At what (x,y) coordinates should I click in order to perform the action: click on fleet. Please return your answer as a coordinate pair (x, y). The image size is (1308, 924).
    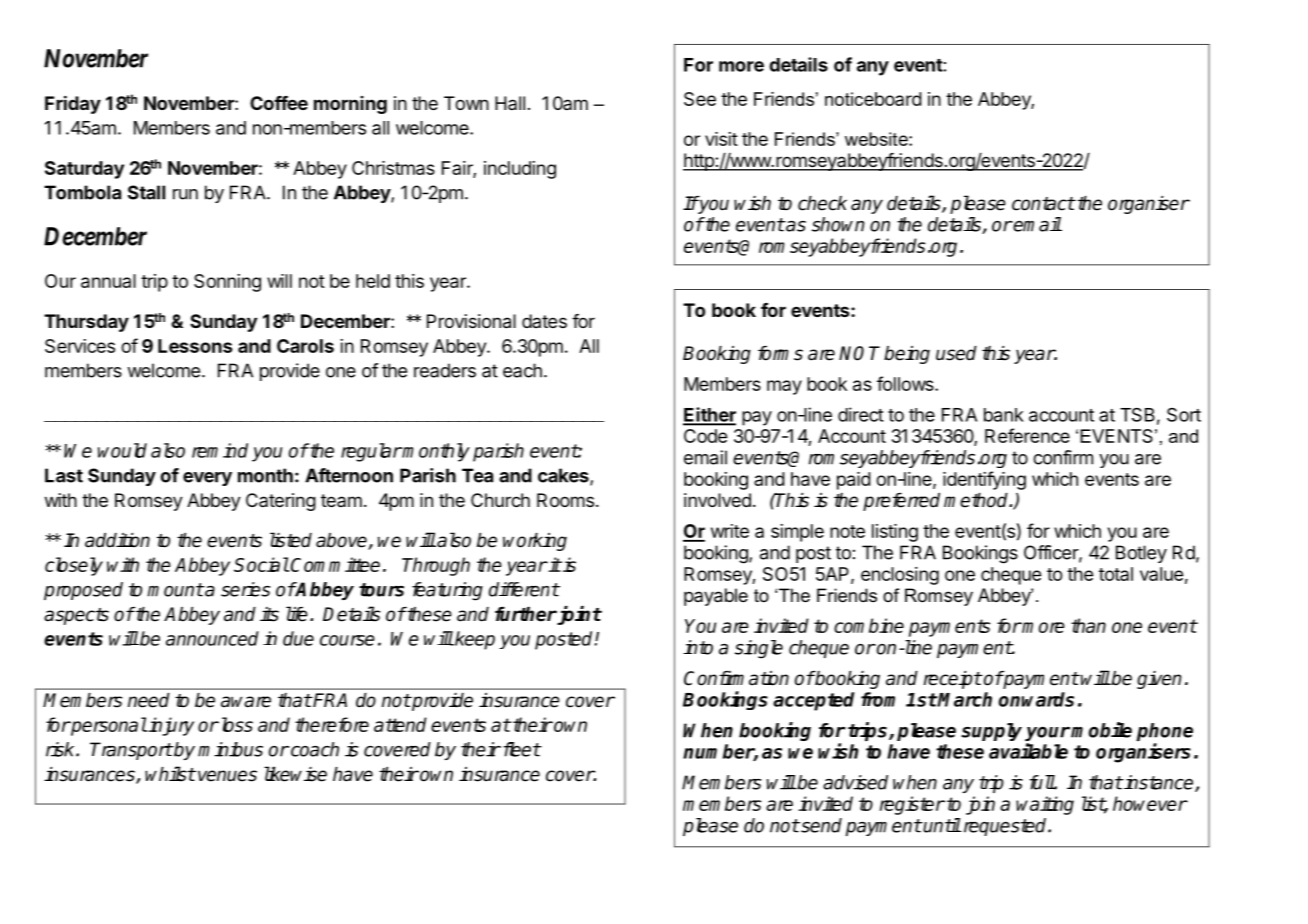
    Looking at the image, I should click on (520, 749).
